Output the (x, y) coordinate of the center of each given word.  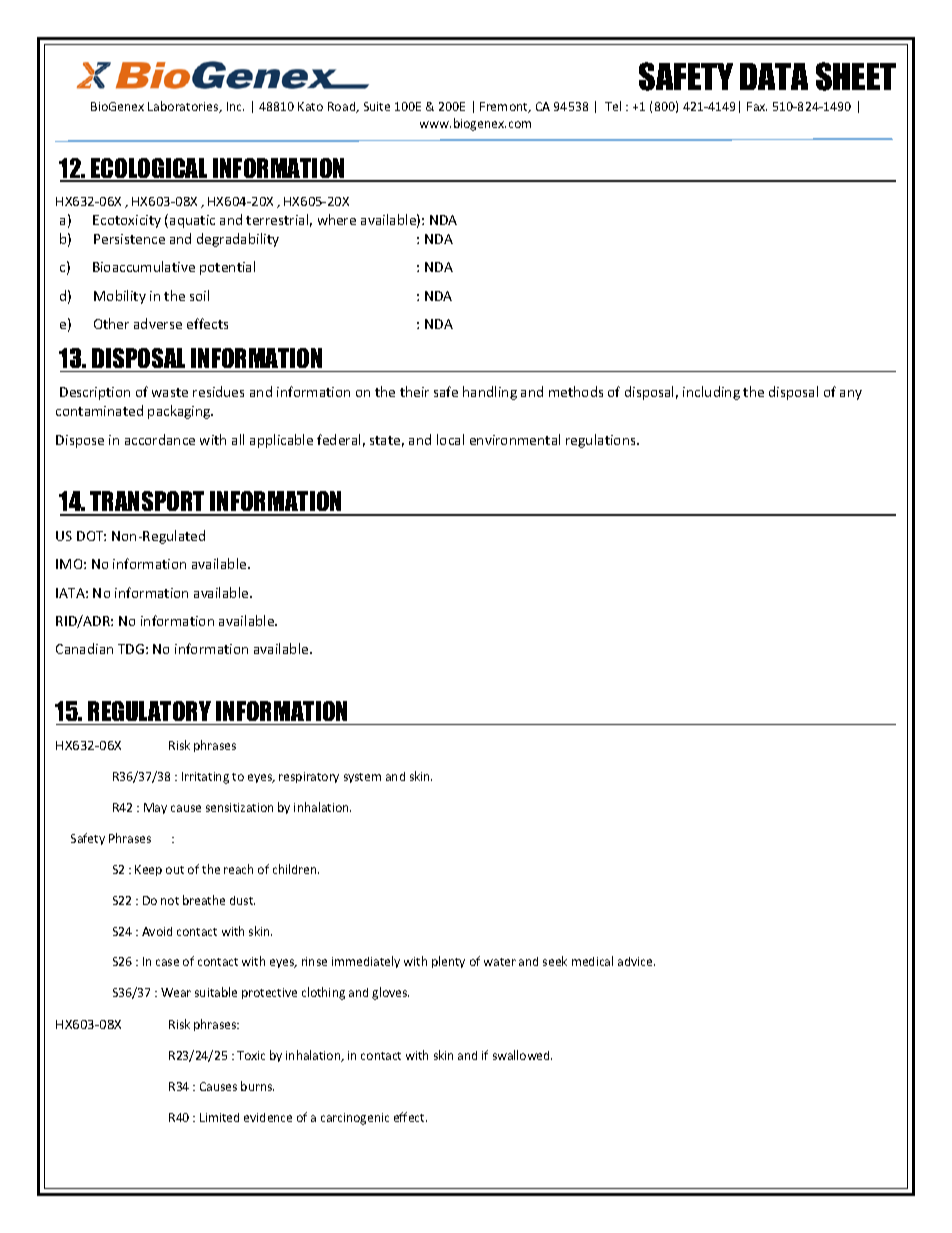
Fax (757, 106)
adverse (158, 323)
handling (490, 393)
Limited (219, 1117)
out (175, 870)
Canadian (84, 648)
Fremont (505, 107)
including (711, 393)
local (450, 439)
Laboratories (184, 107)
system (362, 778)
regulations (602, 441)
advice (636, 961)
